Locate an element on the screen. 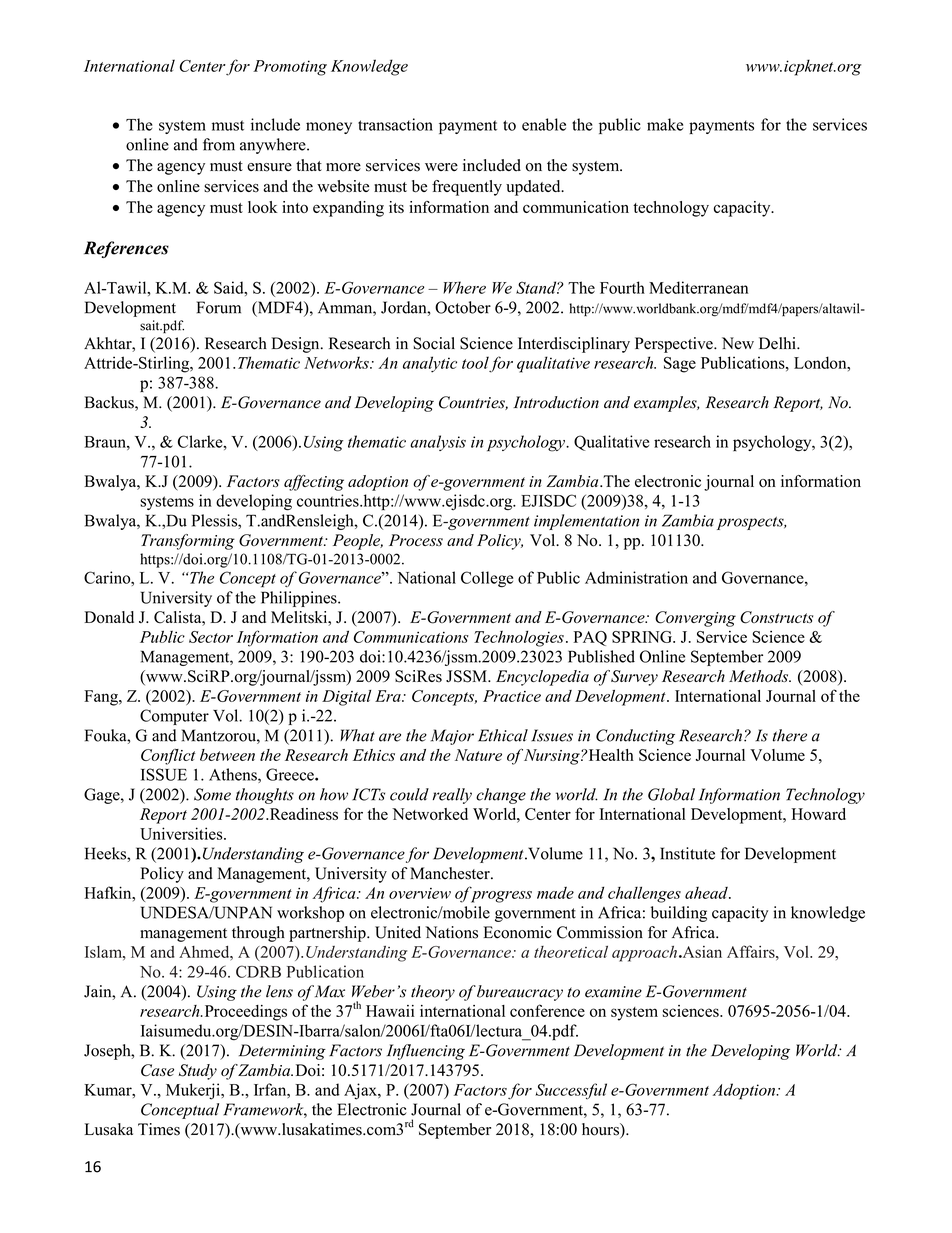  Converging is located at coordinates (695, 619).
